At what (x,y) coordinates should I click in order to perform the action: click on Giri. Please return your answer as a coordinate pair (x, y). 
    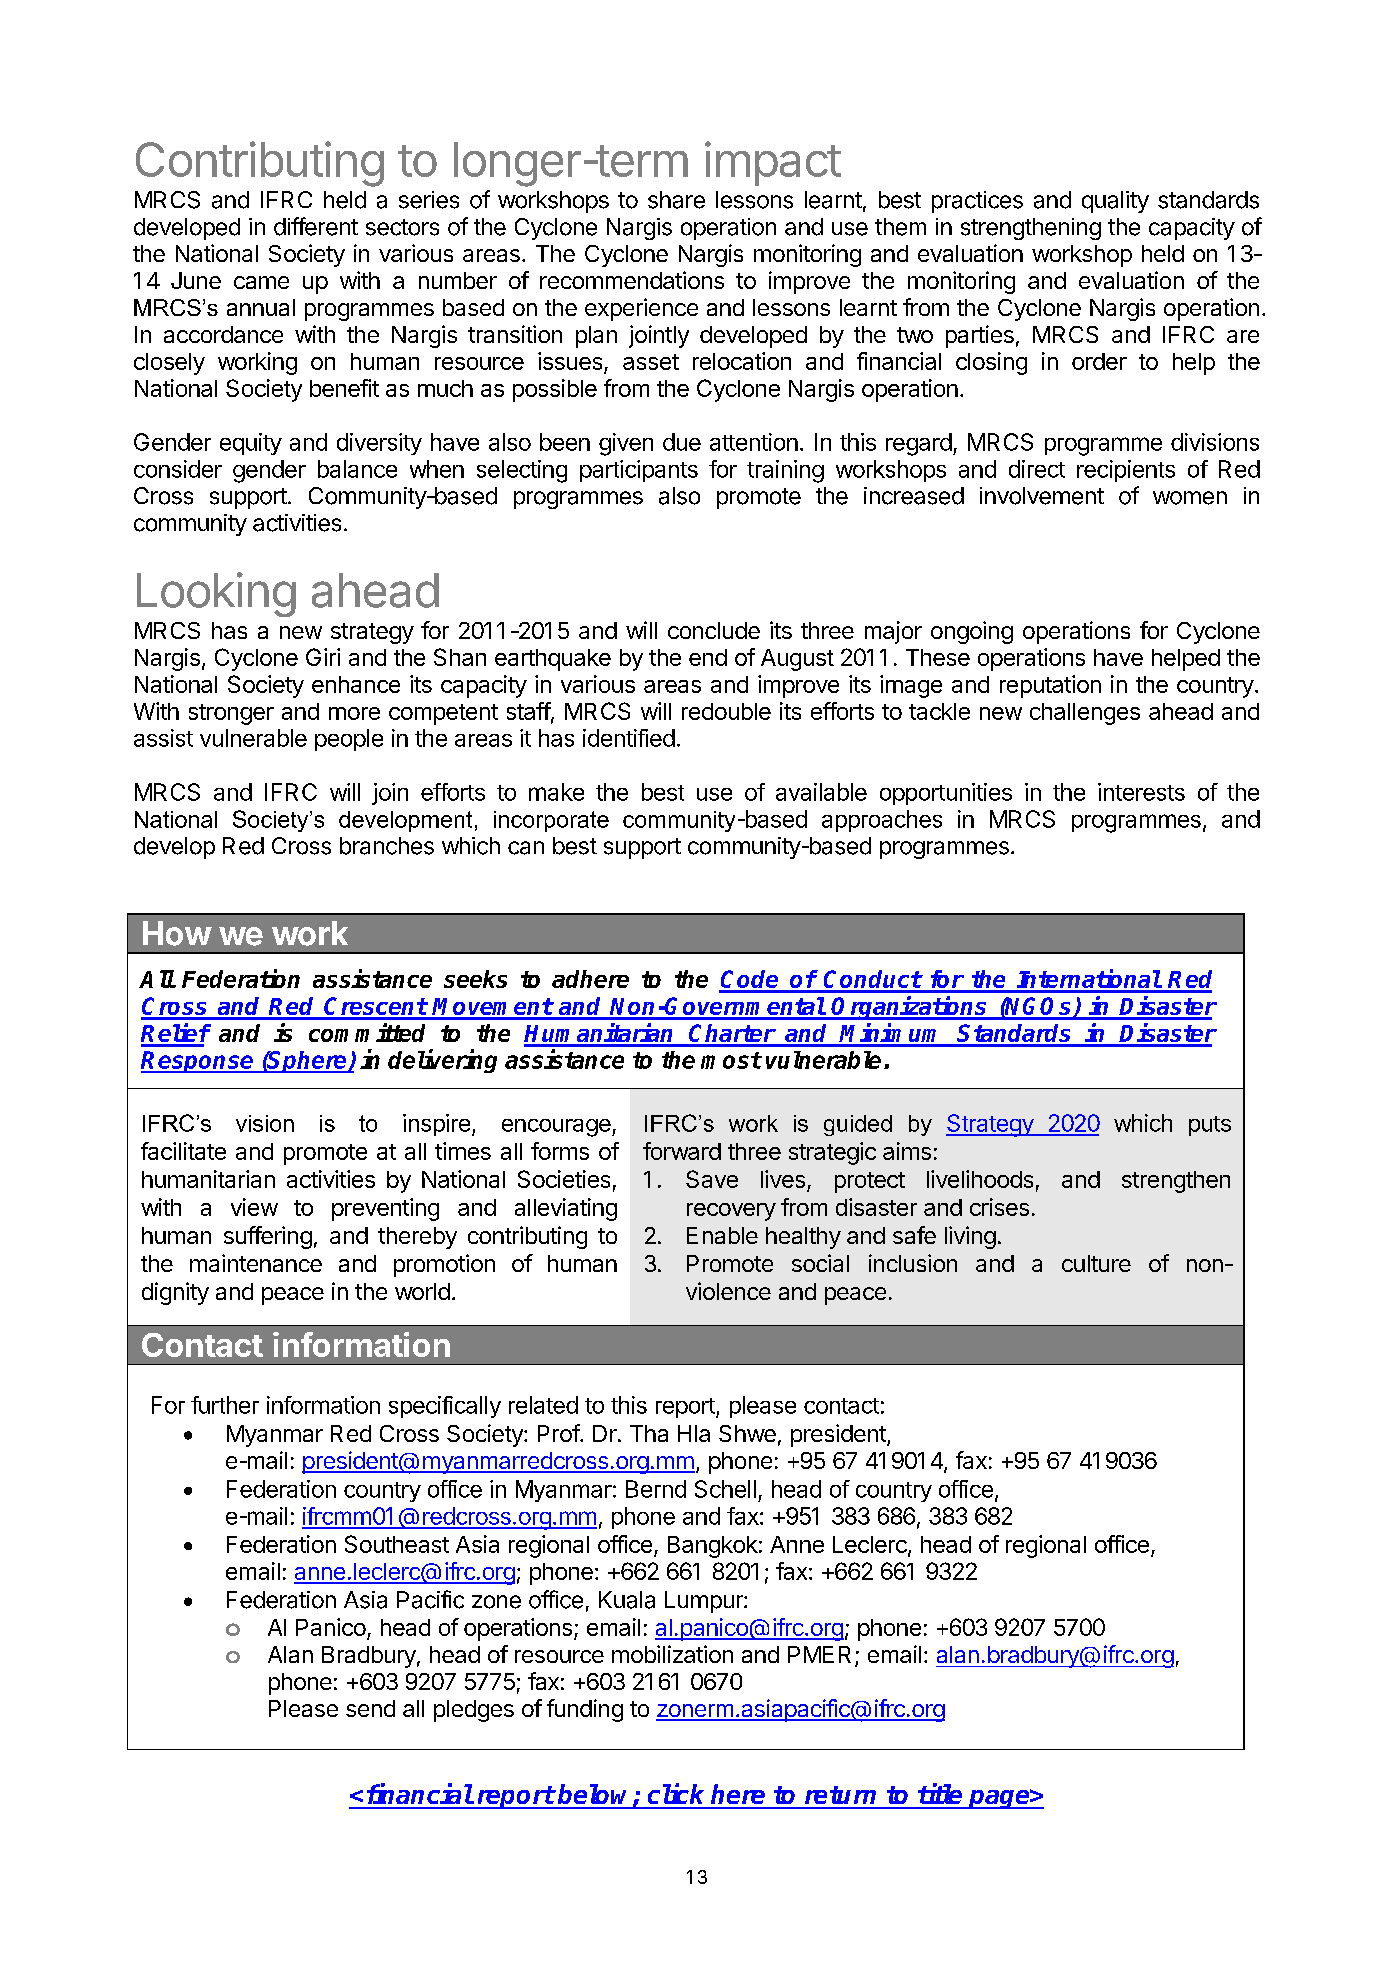
    Looking at the image, I should click on (323, 657).
